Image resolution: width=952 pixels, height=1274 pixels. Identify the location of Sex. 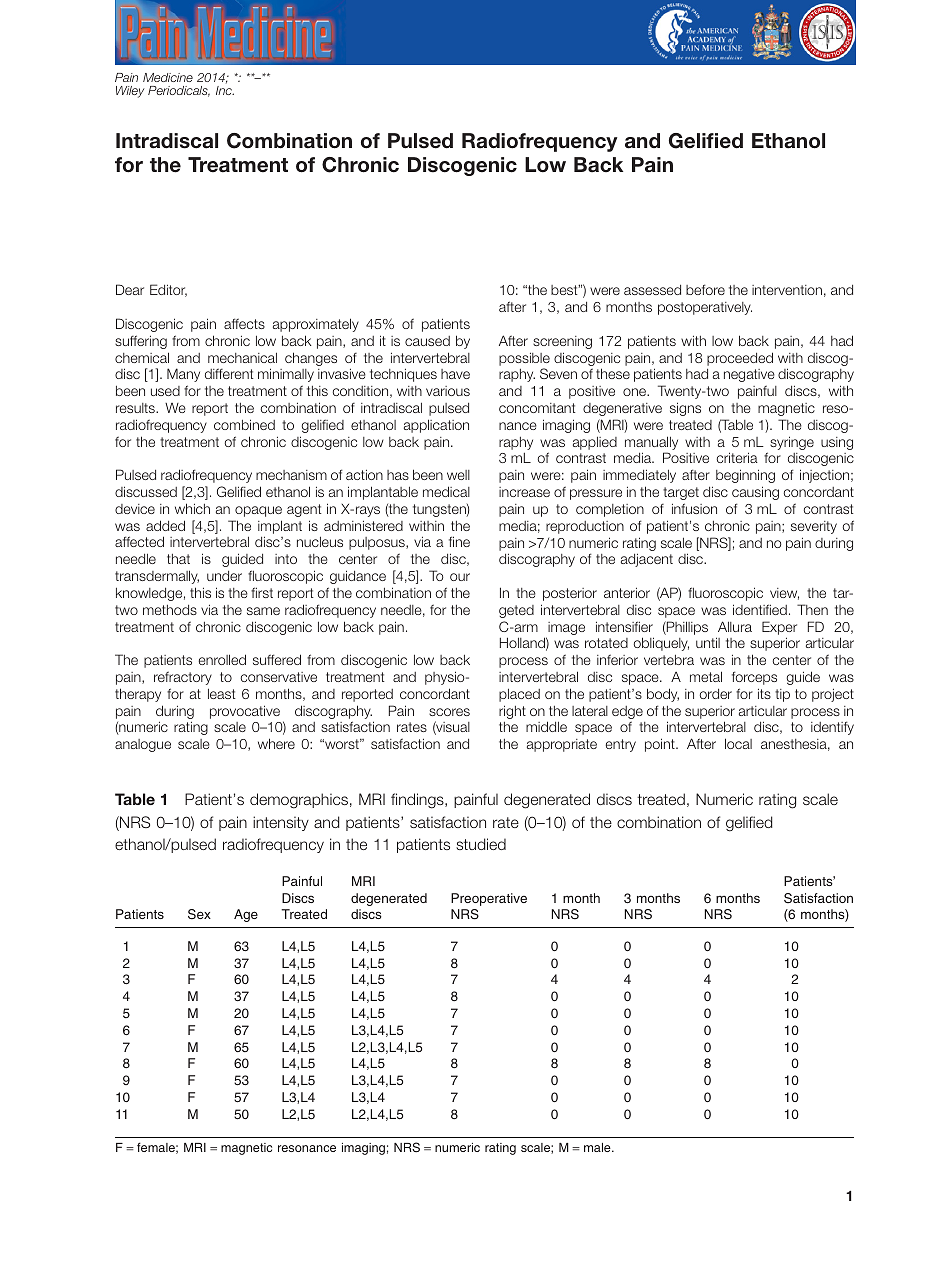
(199, 914).
